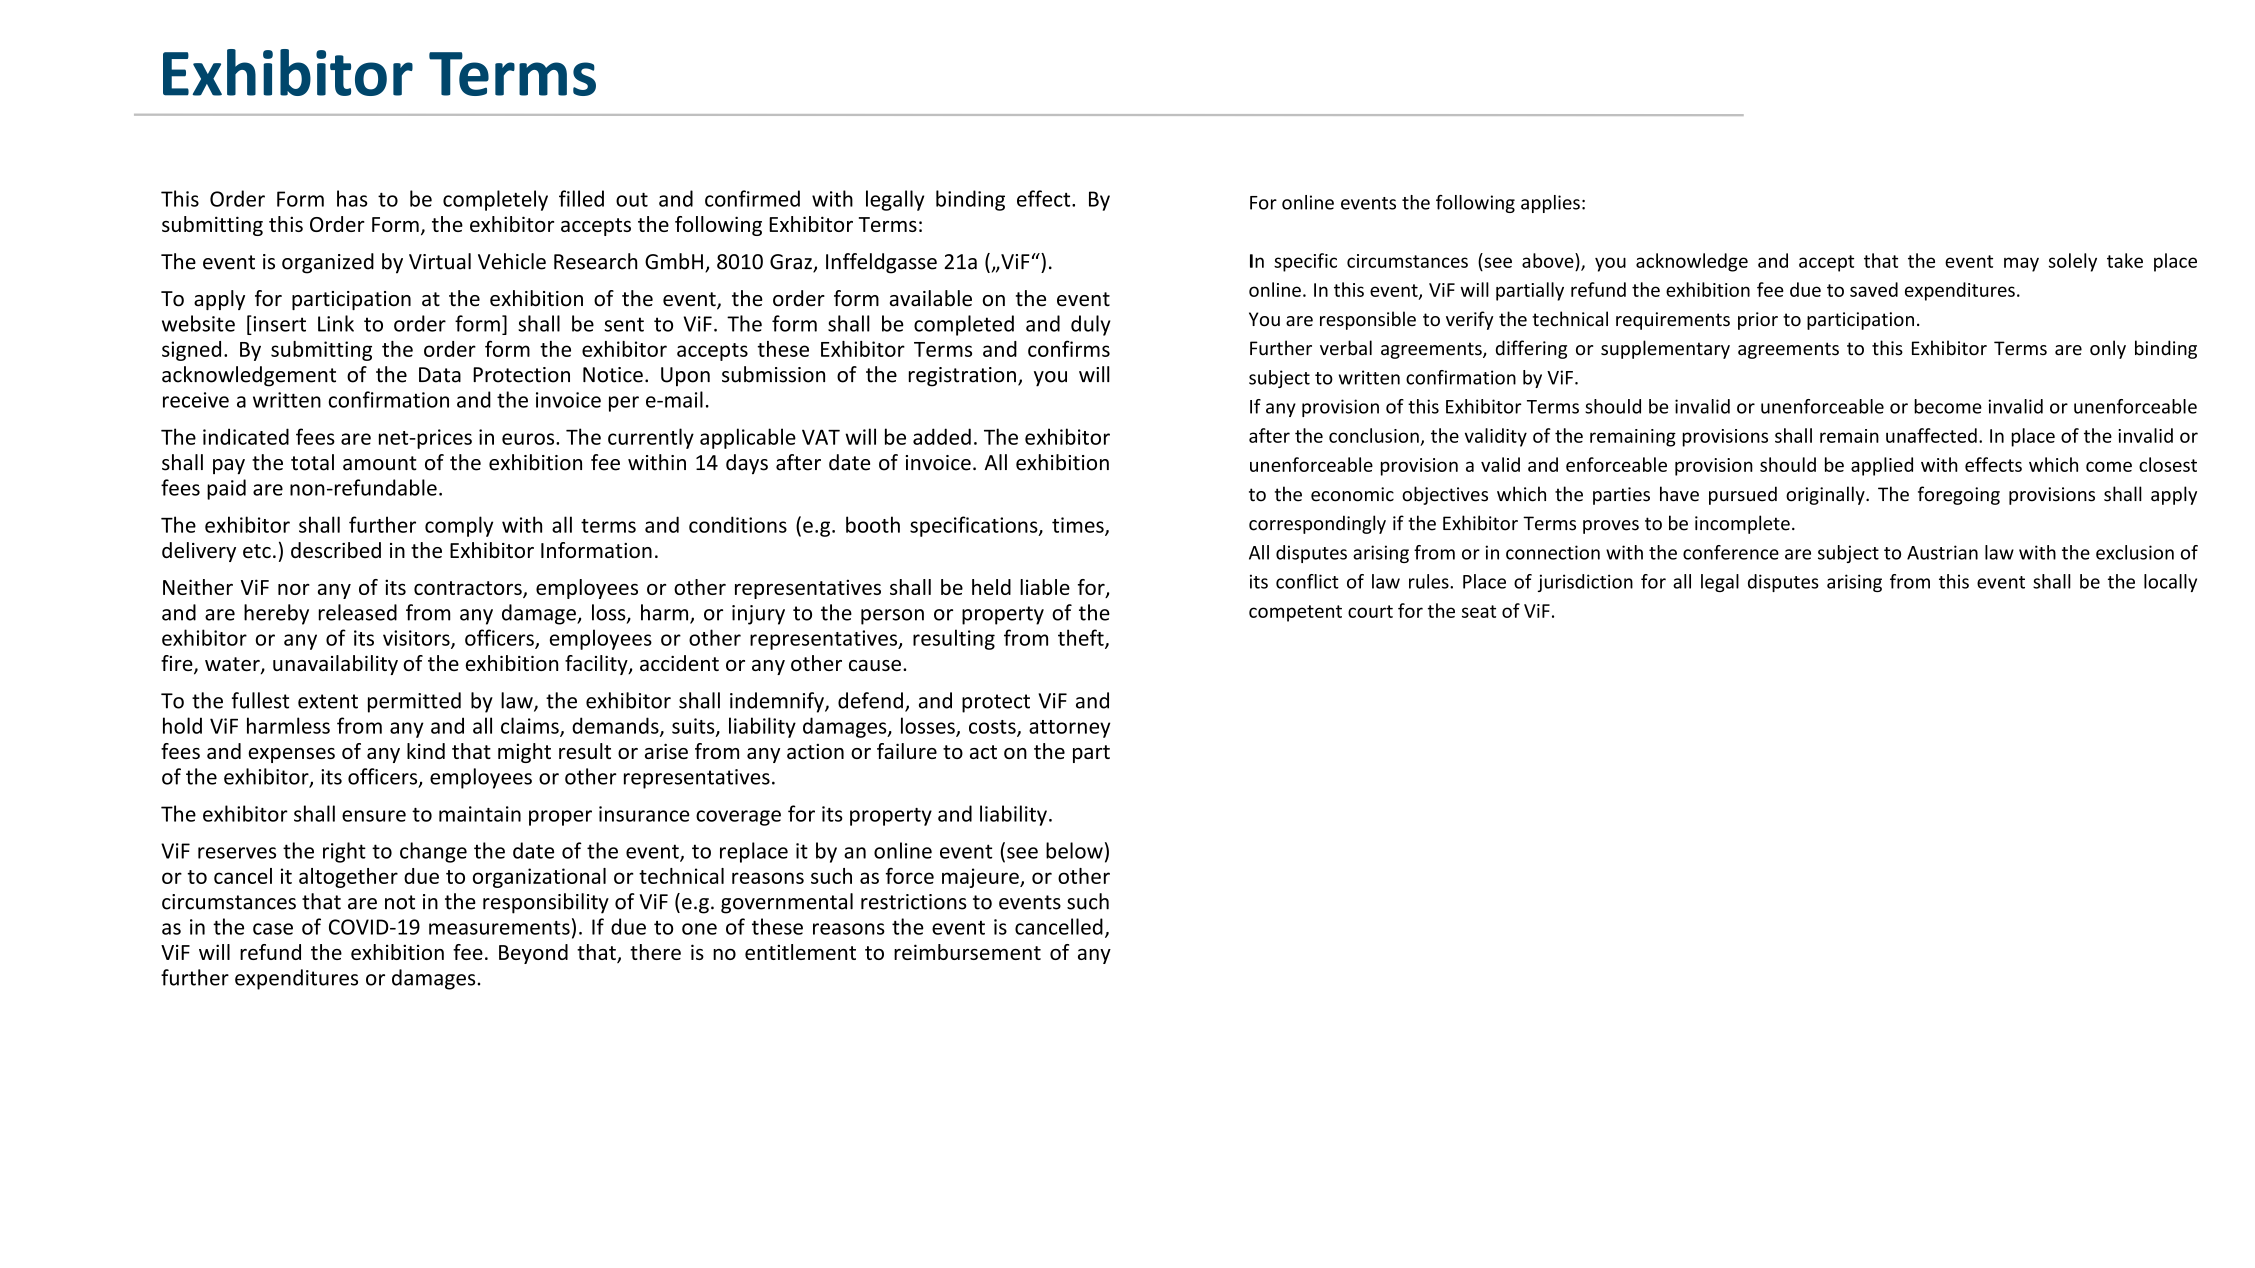  What do you see at coordinates (1550, 204) in the document?
I see `applies` at bounding box center [1550, 204].
